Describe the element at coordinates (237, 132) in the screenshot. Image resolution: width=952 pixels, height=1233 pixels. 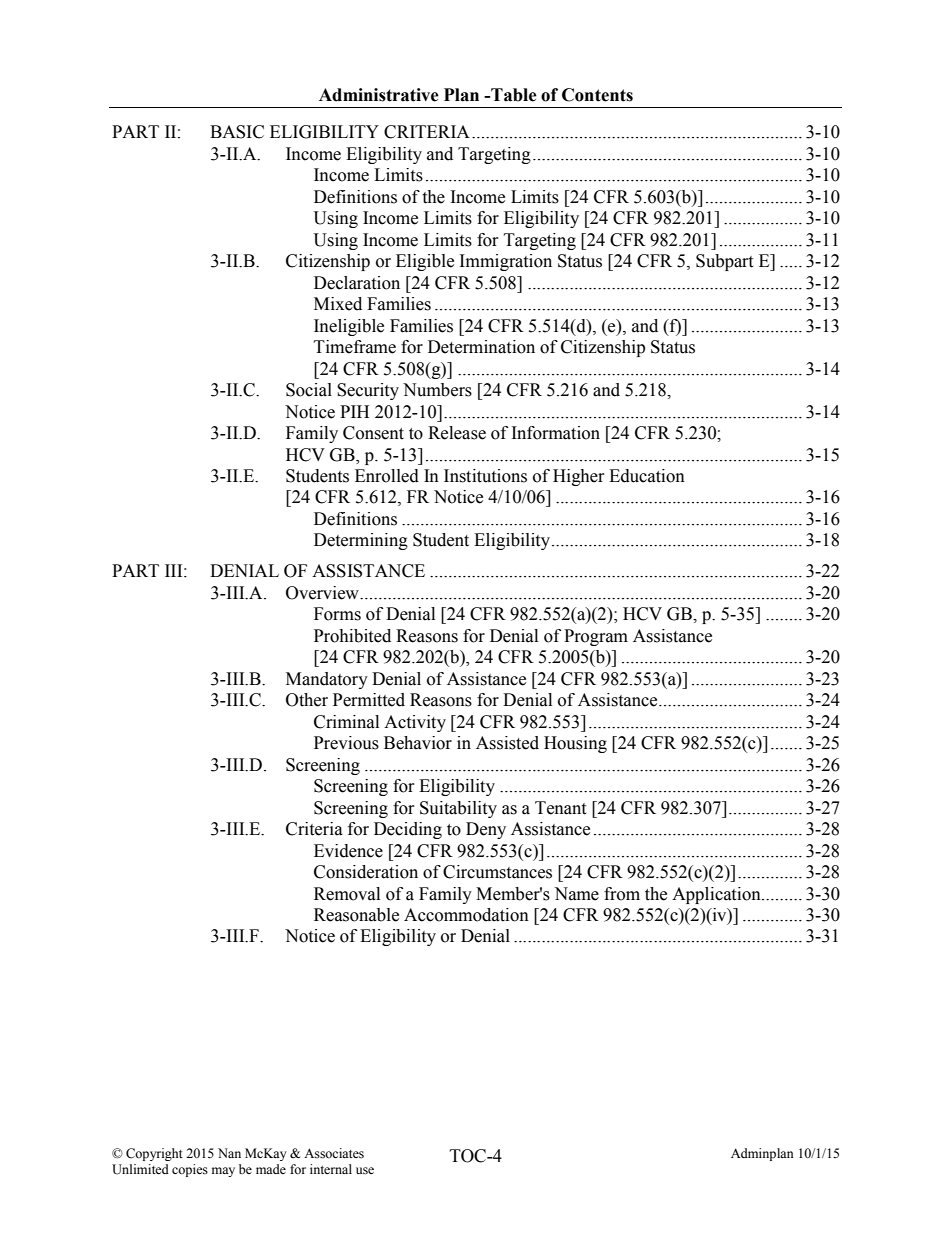
I see `BASIC` at that location.
